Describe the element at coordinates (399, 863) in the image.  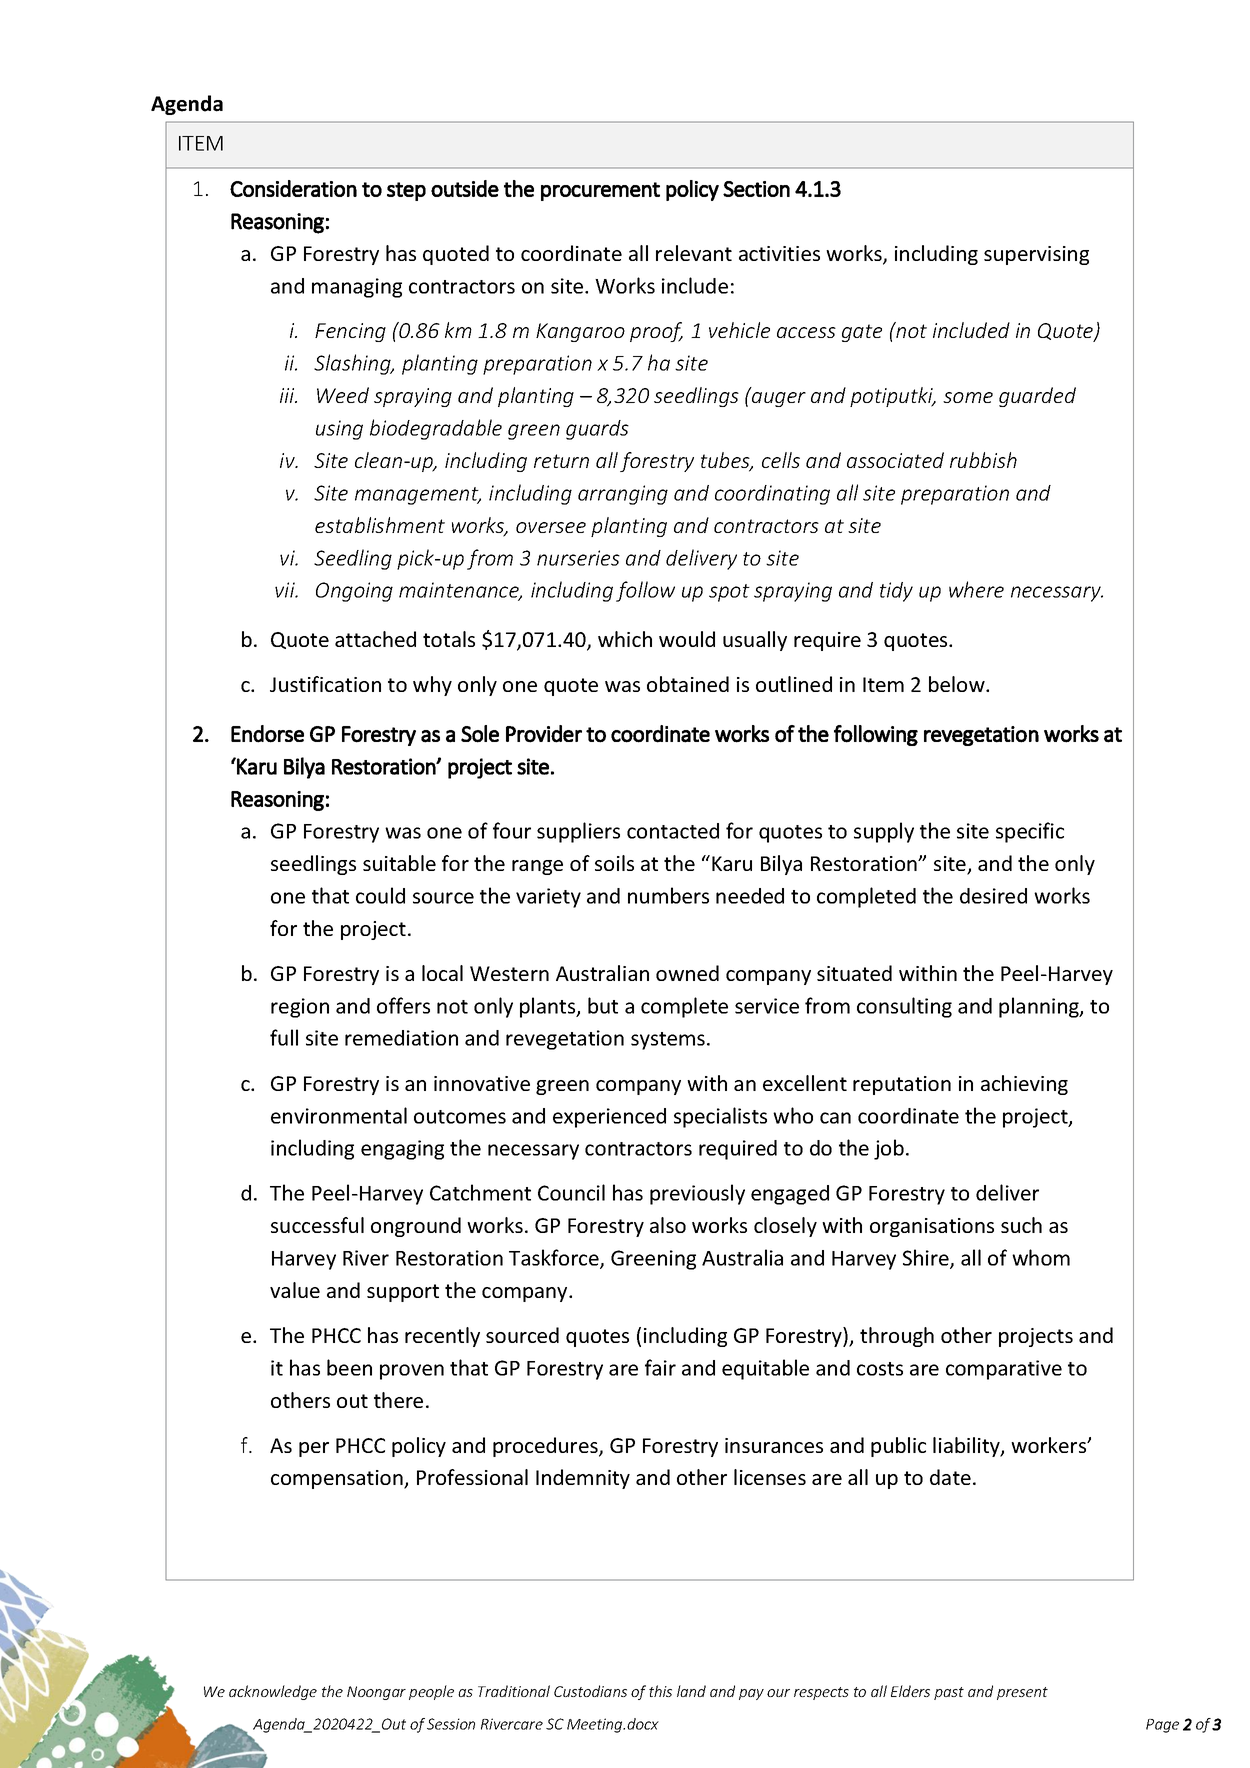
I see `suitable` at that location.
